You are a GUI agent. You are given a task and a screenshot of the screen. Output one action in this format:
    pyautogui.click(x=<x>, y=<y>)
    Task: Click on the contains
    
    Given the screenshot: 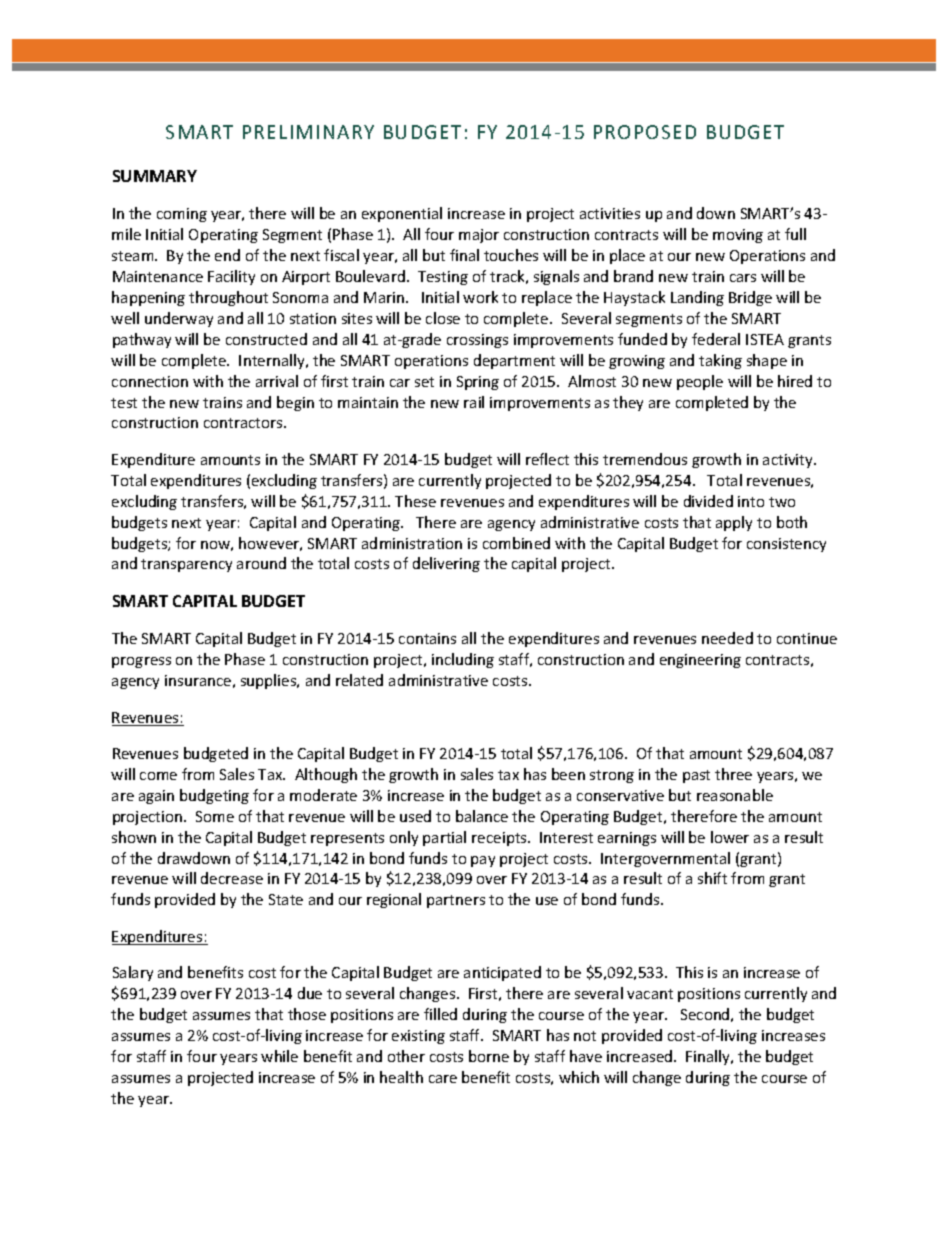 What is the action you would take?
    pyautogui.click(x=427, y=638)
